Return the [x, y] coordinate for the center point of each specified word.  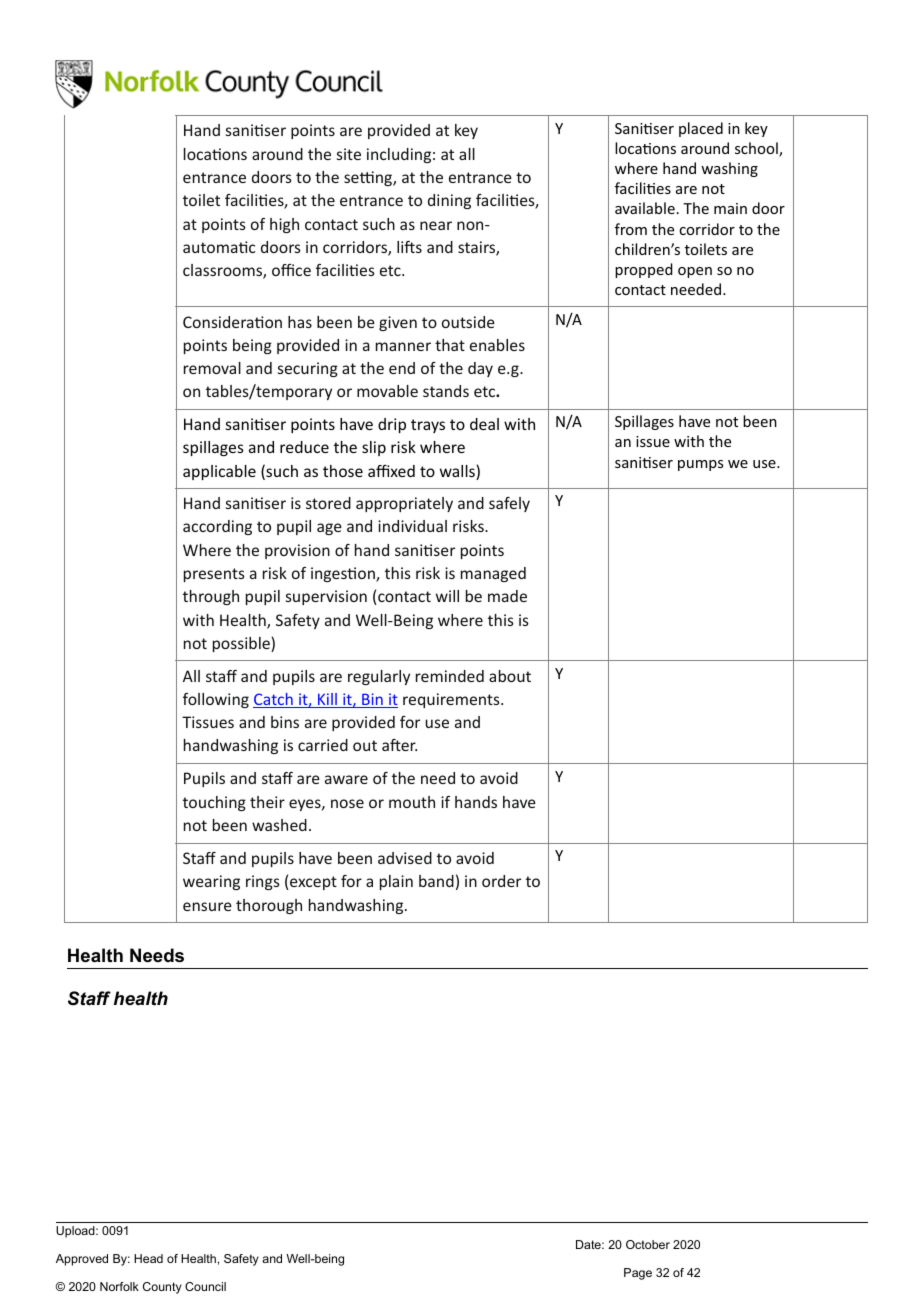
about [510, 676]
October [648, 1244]
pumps [700, 465]
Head [148, 1258]
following [216, 700]
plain [396, 882]
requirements [452, 700]
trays [428, 426]
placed [701, 129]
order [501, 881]
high [284, 225]
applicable [219, 472]
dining [449, 201]
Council [205, 1286]
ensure [207, 906]
